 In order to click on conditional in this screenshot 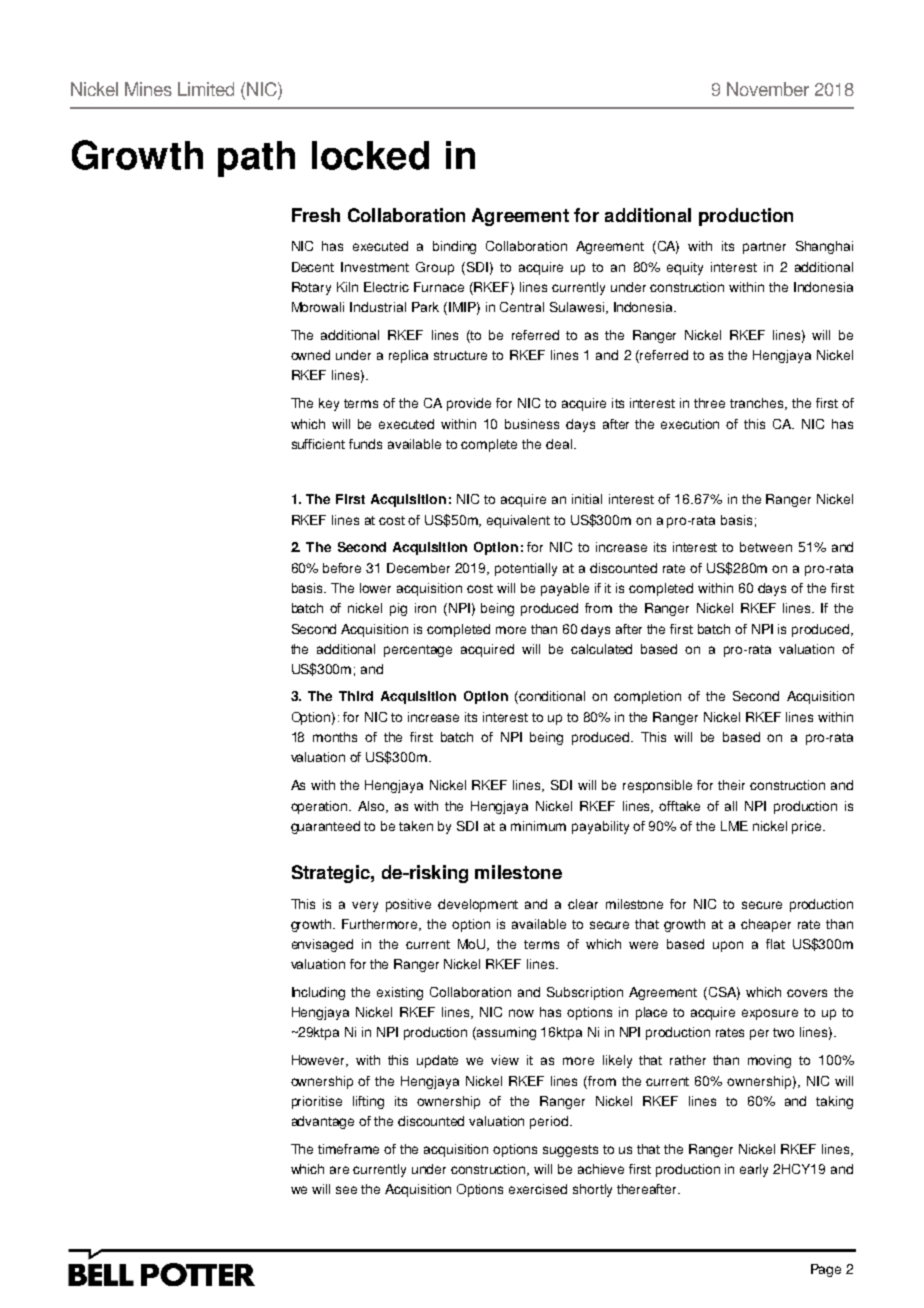, I will do `click(552, 696)`.
